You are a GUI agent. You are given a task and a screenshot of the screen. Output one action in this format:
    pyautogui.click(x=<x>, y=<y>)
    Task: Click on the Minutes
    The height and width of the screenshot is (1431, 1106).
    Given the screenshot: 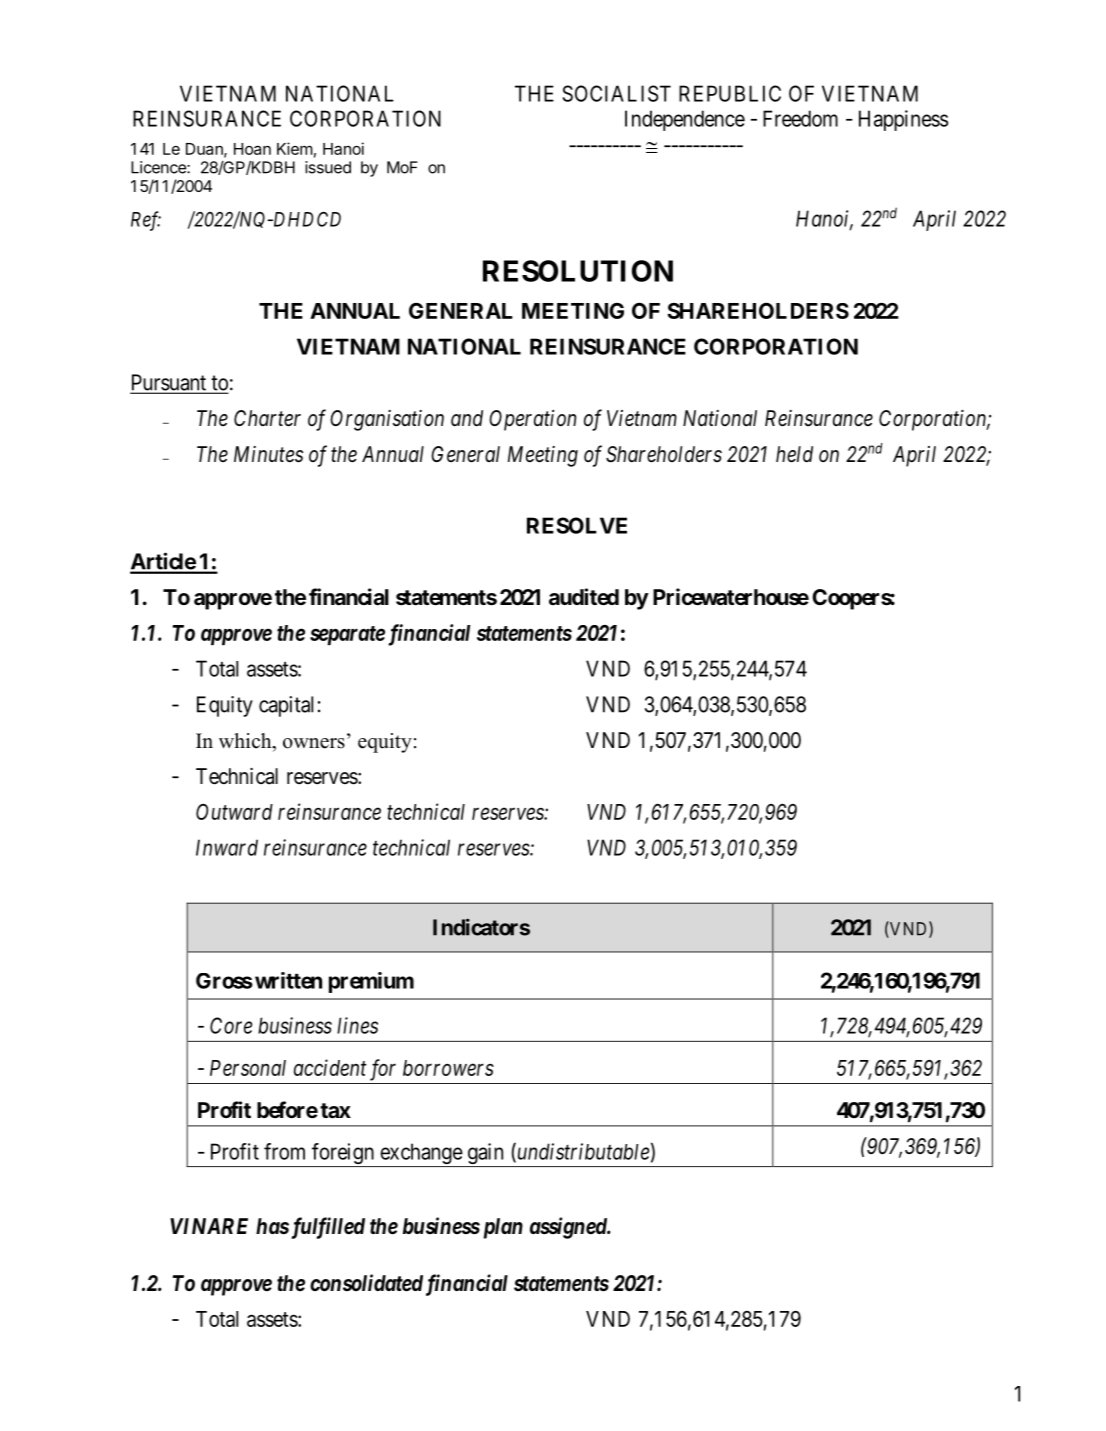 What is the action you would take?
    pyautogui.click(x=268, y=454)
